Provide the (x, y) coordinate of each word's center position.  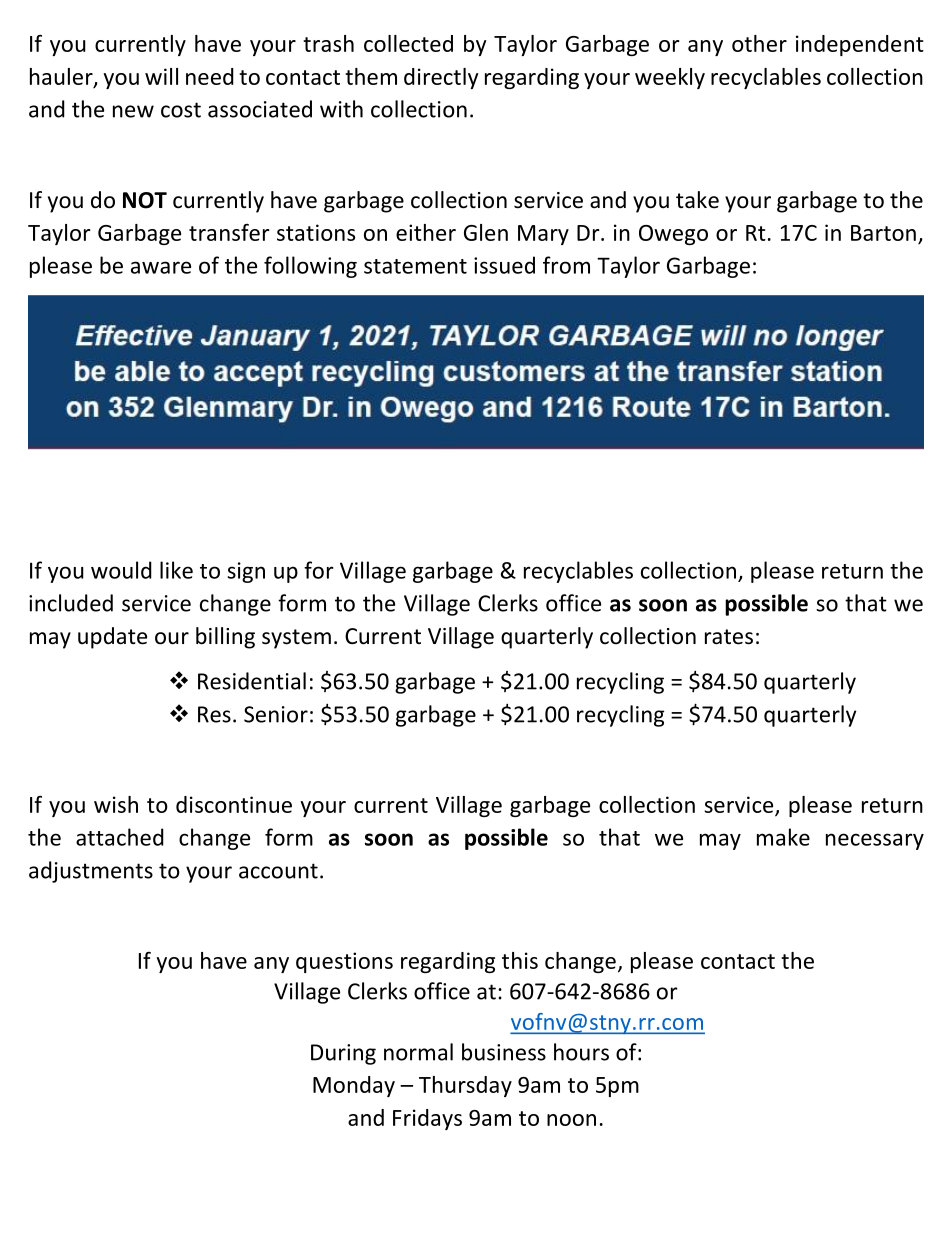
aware (161, 267)
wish (116, 804)
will (161, 76)
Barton (883, 233)
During (343, 1054)
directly (441, 78)
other (759, 43)
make (783, 837)
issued (504, 265)
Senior (276, 714)
